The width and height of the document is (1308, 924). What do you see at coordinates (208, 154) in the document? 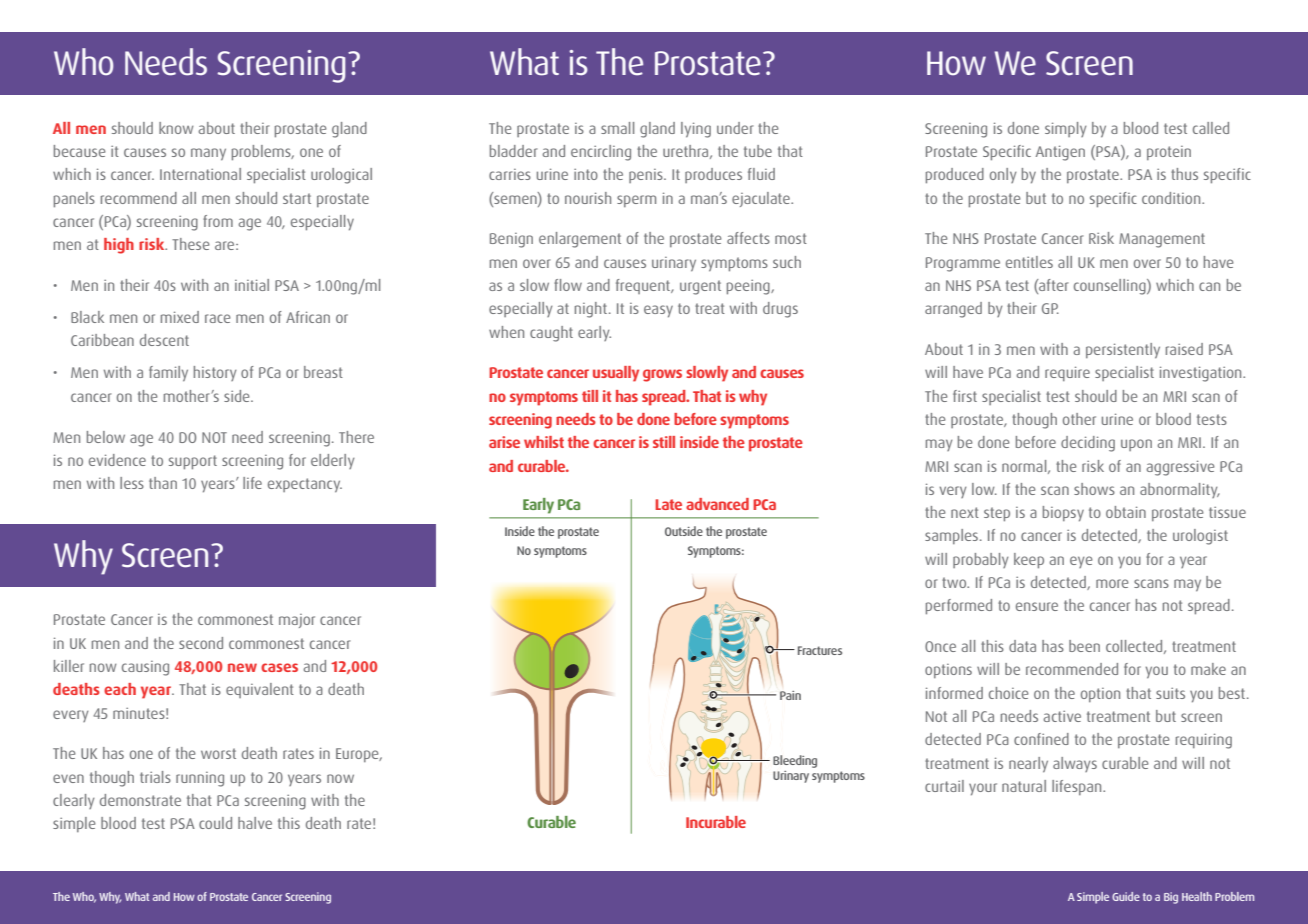
I see `many` at bounding box center [208, 154].
